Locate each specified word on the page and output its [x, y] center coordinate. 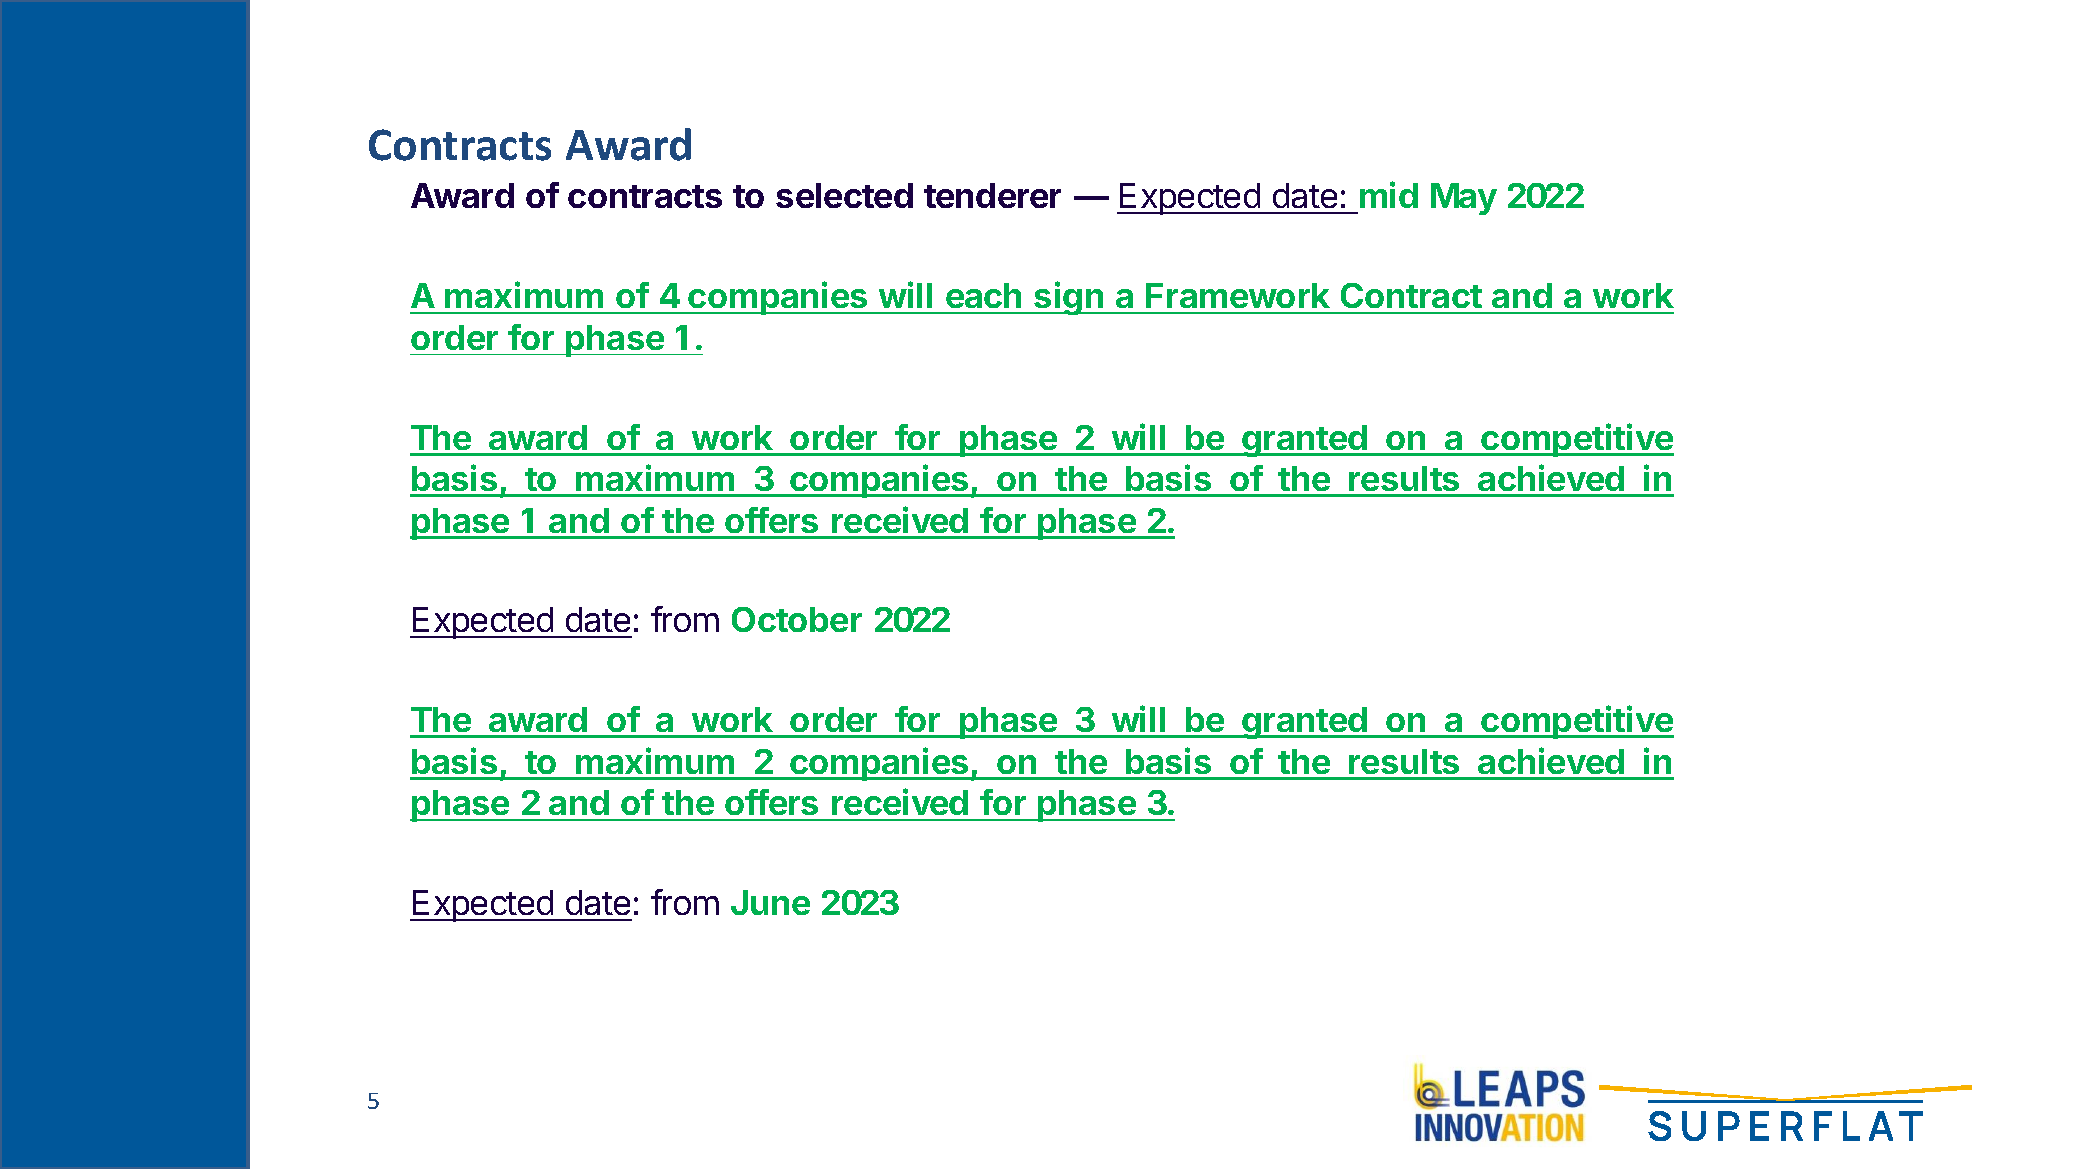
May [1464, 199]
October [797, 619]
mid [1389, 194]
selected [844, 195]
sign [1068, 298]
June [770, 902]
